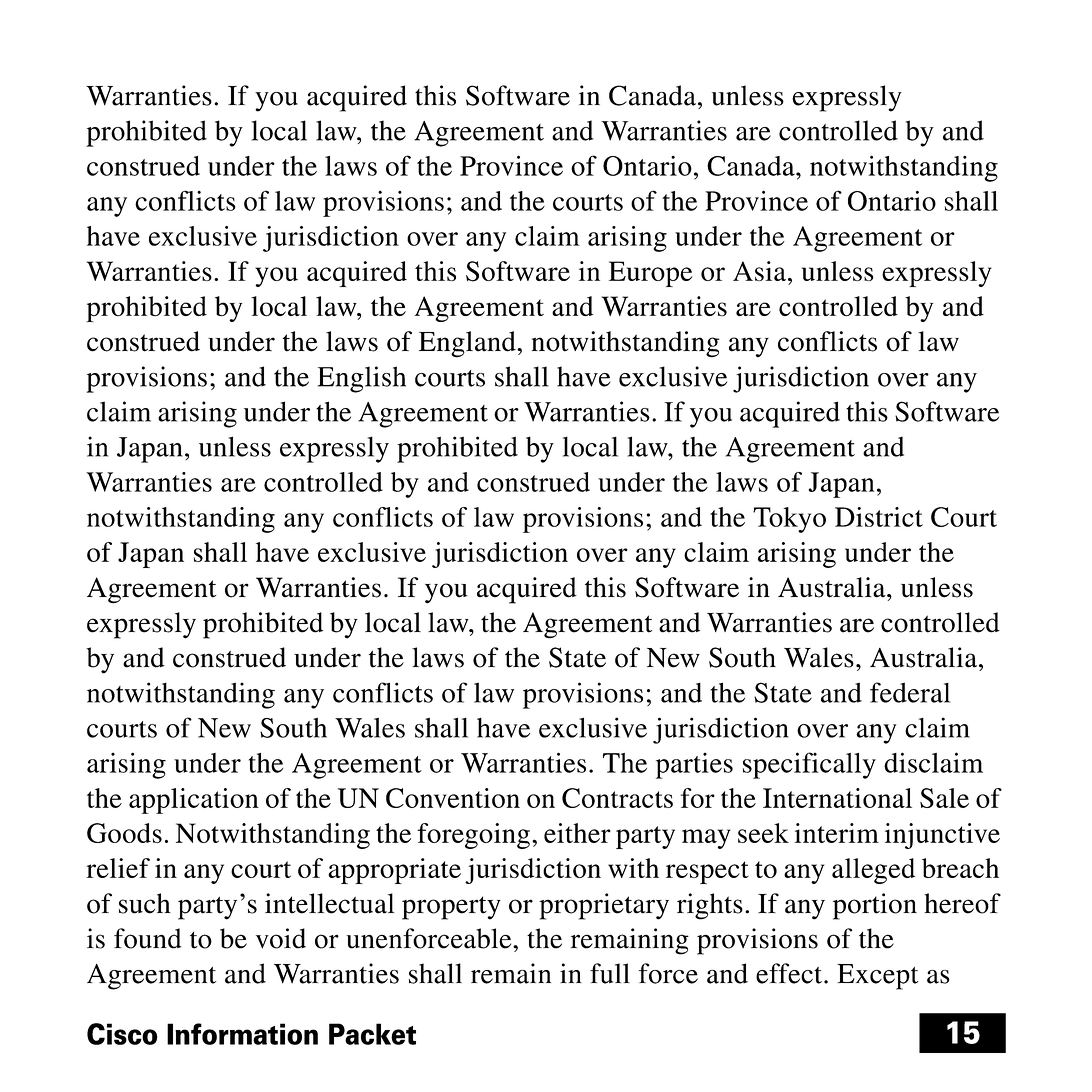  I want to click on Asia, so click(759, 271).
